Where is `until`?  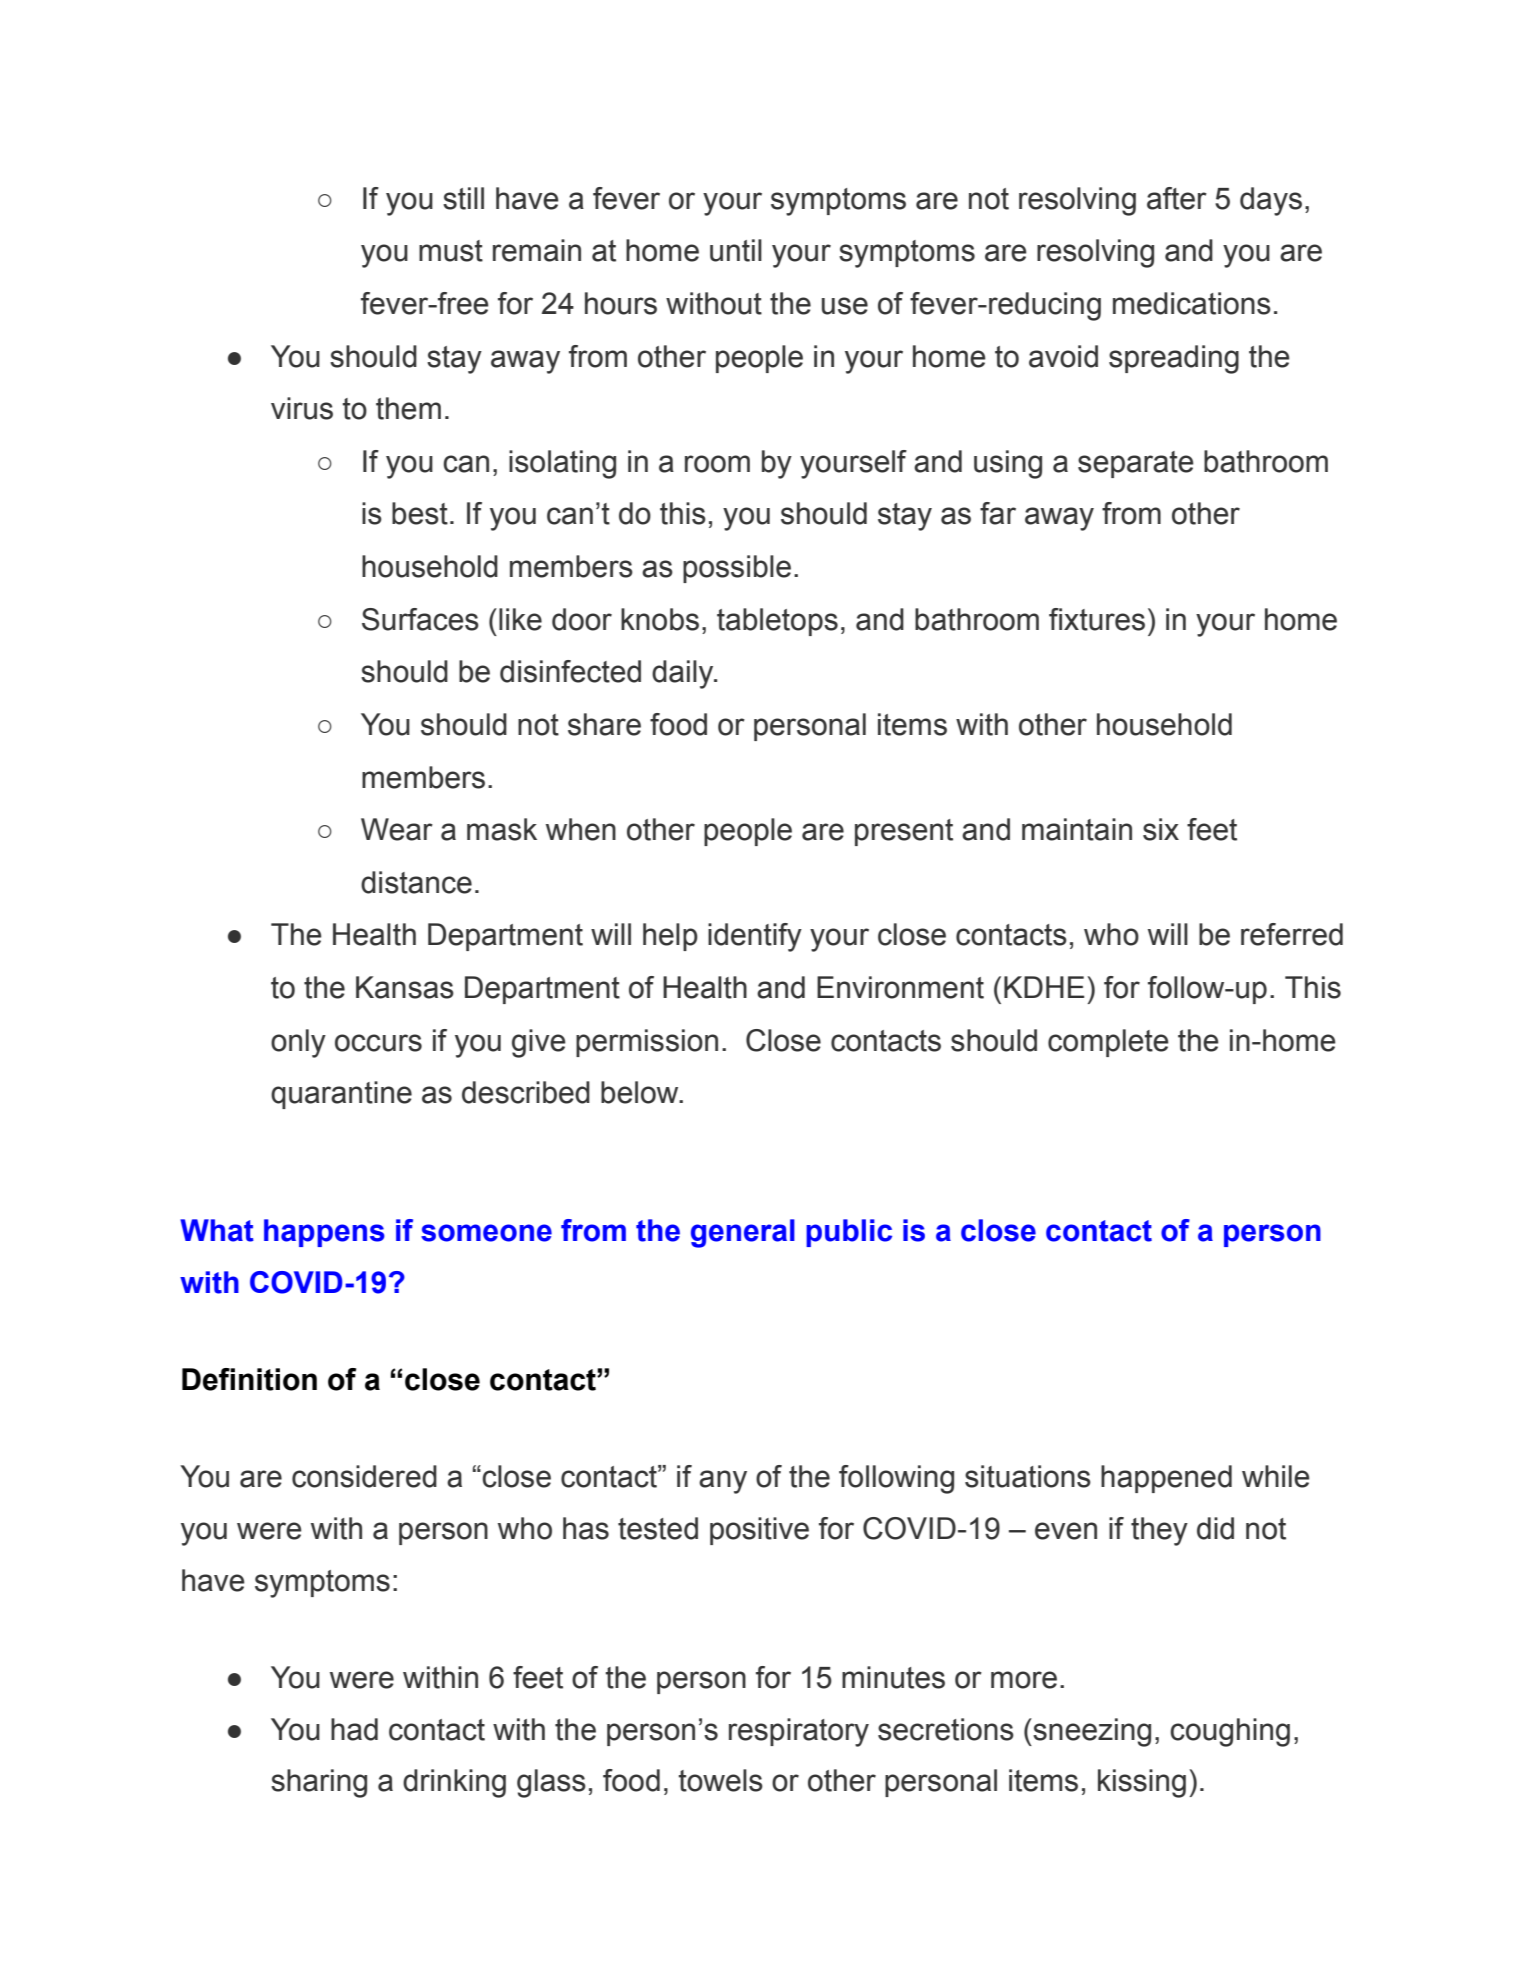
until is located at coordinates (736, 250).
